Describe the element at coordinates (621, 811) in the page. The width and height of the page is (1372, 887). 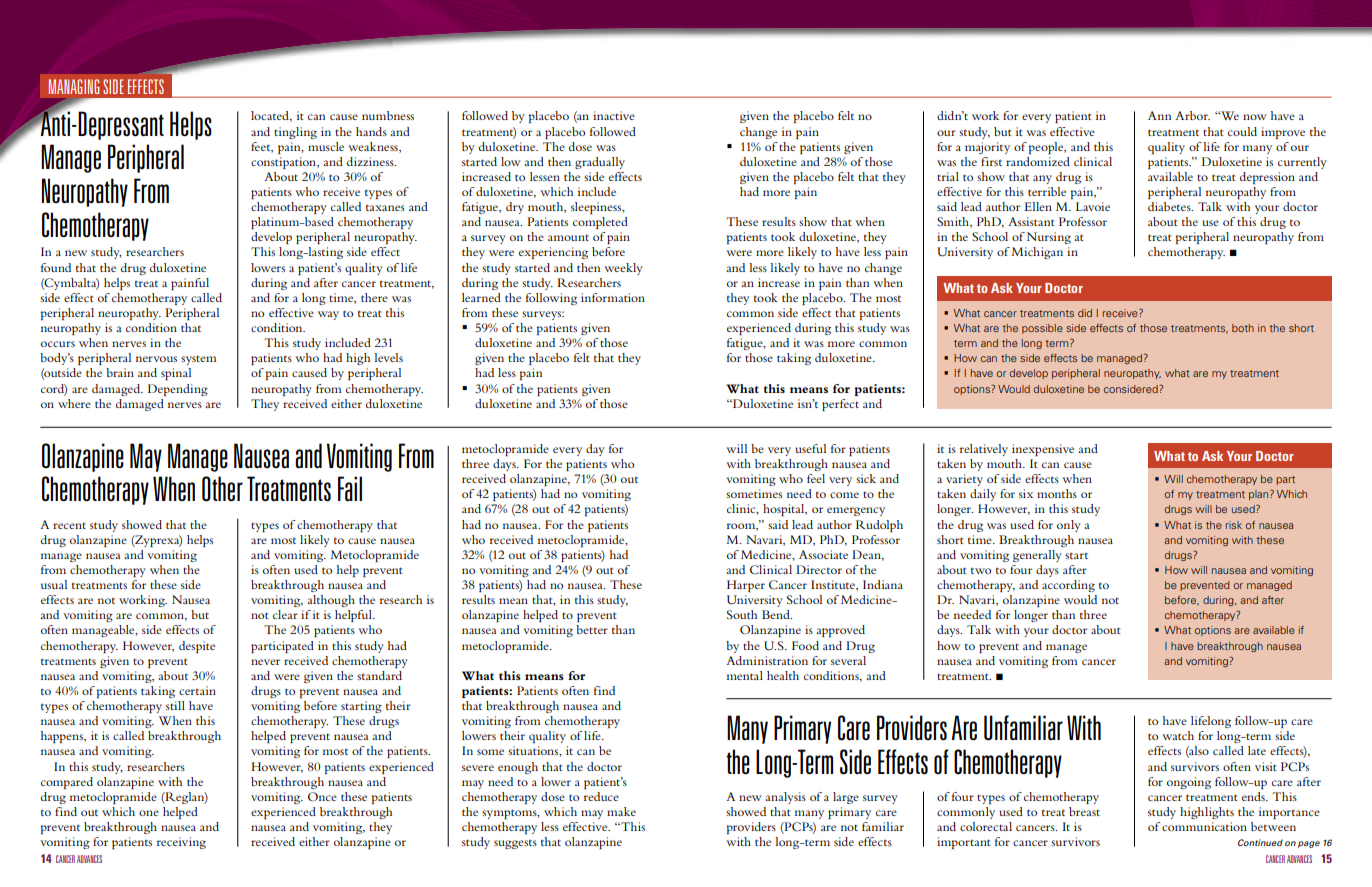
I see `make` at that location.
